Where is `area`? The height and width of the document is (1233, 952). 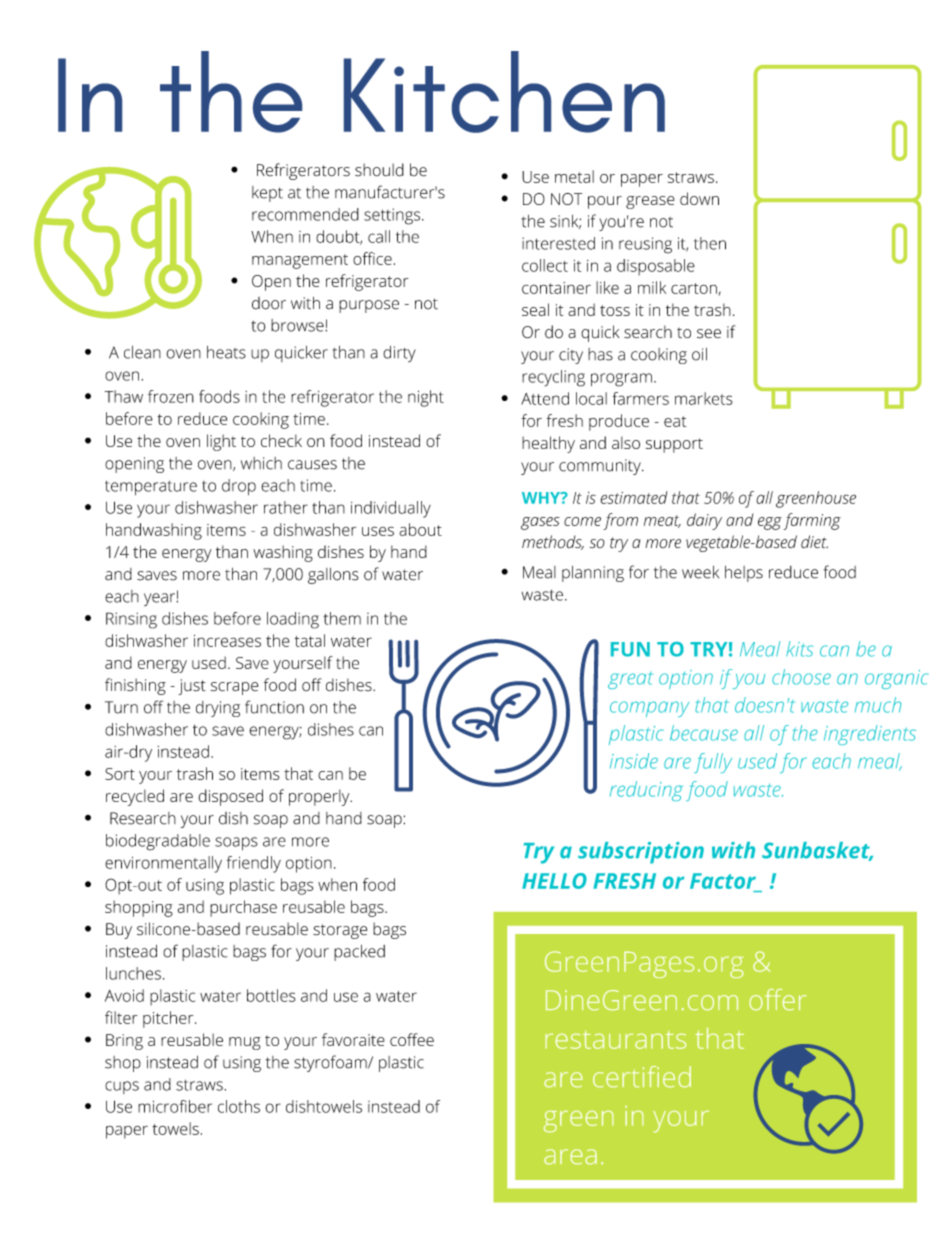
area is located at coordinates (570, 1156).
